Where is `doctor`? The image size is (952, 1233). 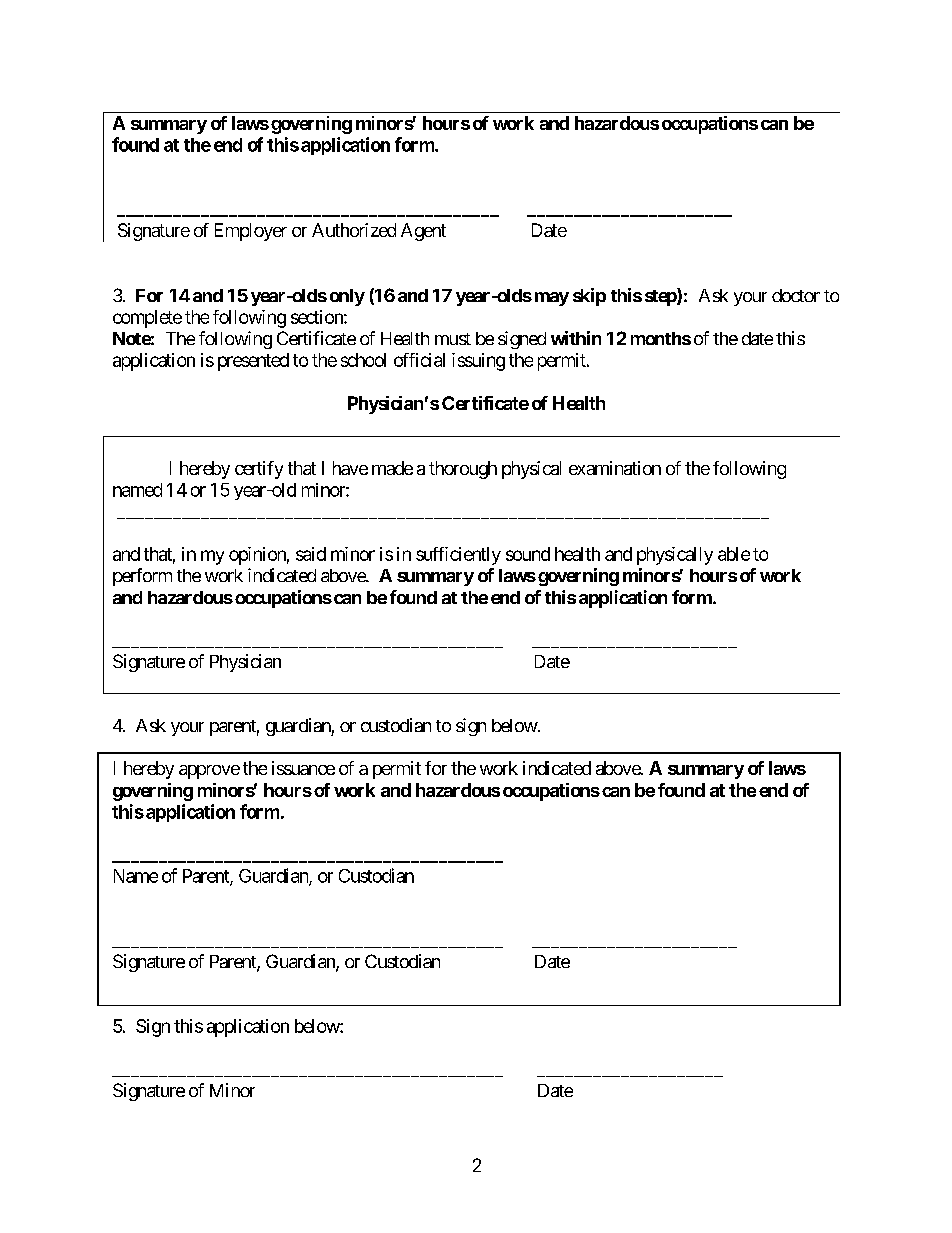
doctor is located at coordinates (796, 295).
